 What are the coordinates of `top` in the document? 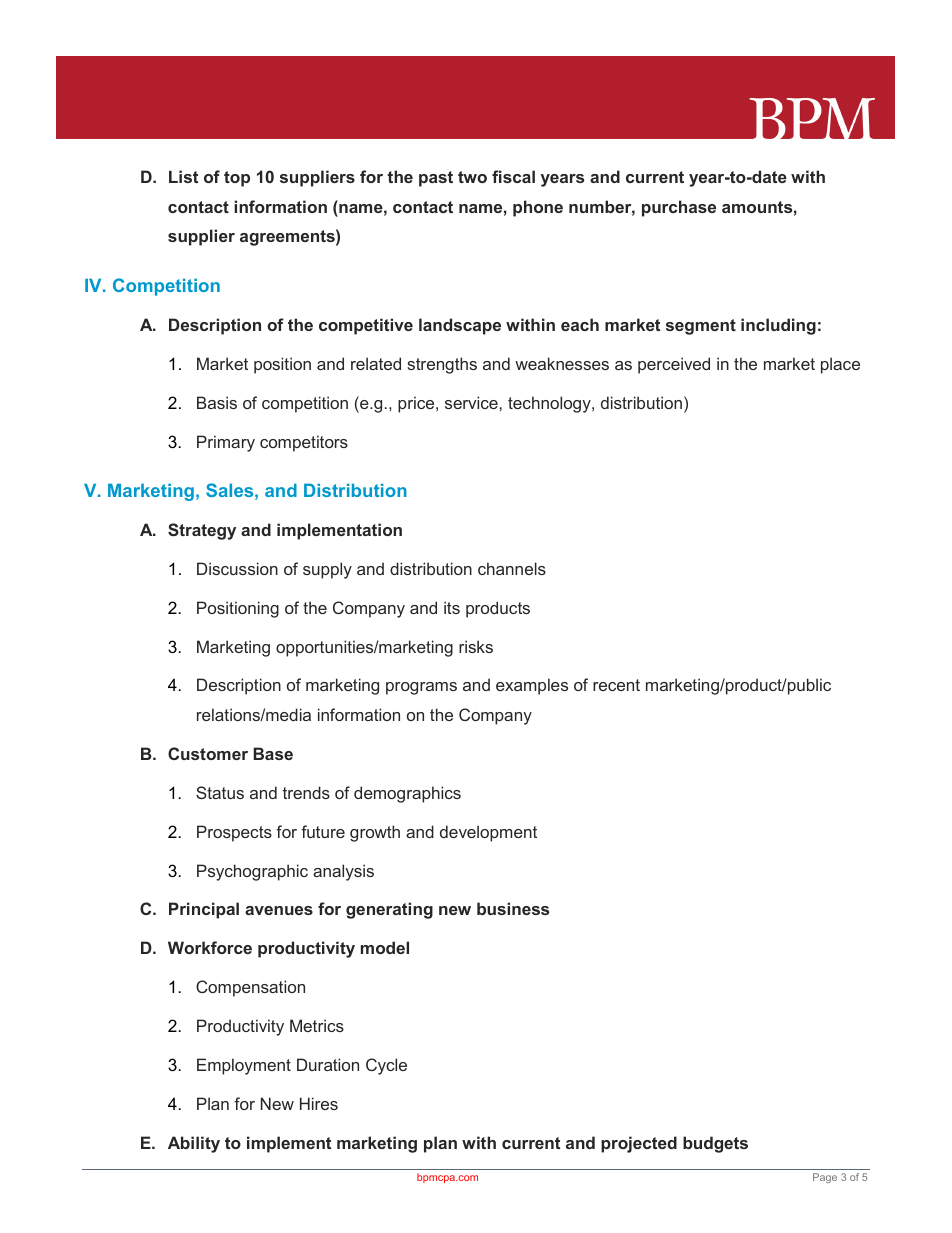 It's located at (237, 179).
